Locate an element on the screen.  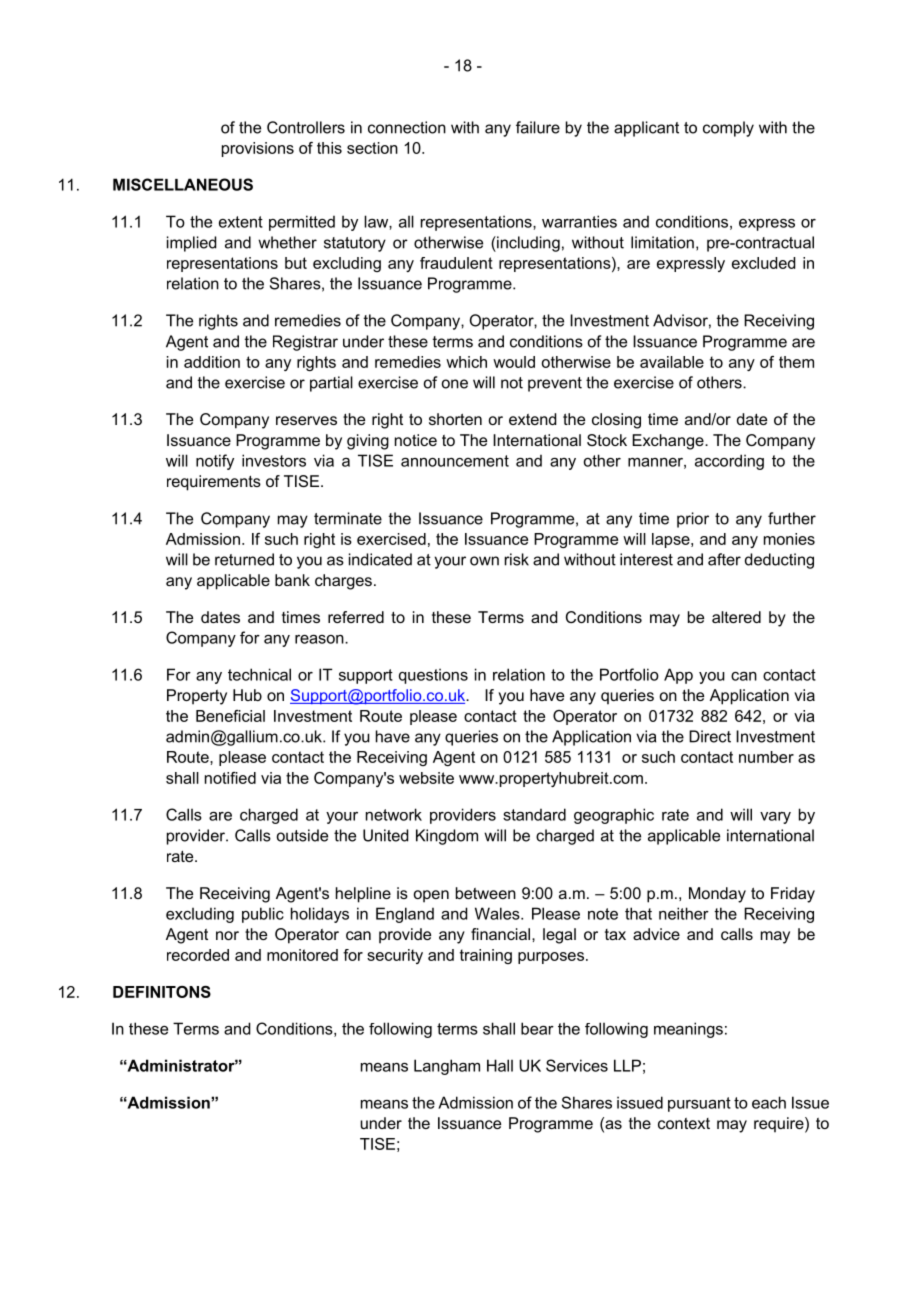
technical is located at coordinates (259, 674).
